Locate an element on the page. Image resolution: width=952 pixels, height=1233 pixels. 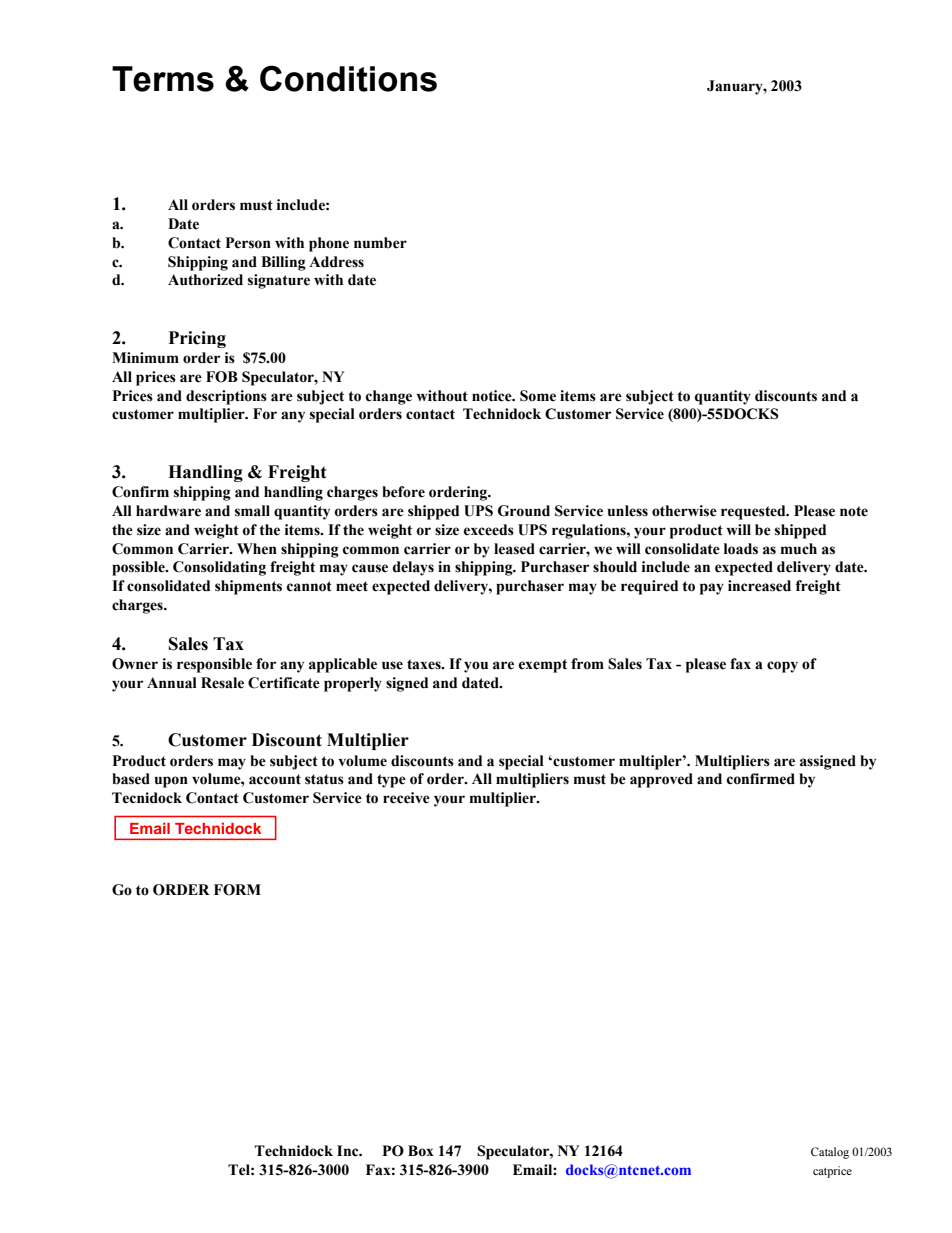
requested is located at coordinates (754, 512).
